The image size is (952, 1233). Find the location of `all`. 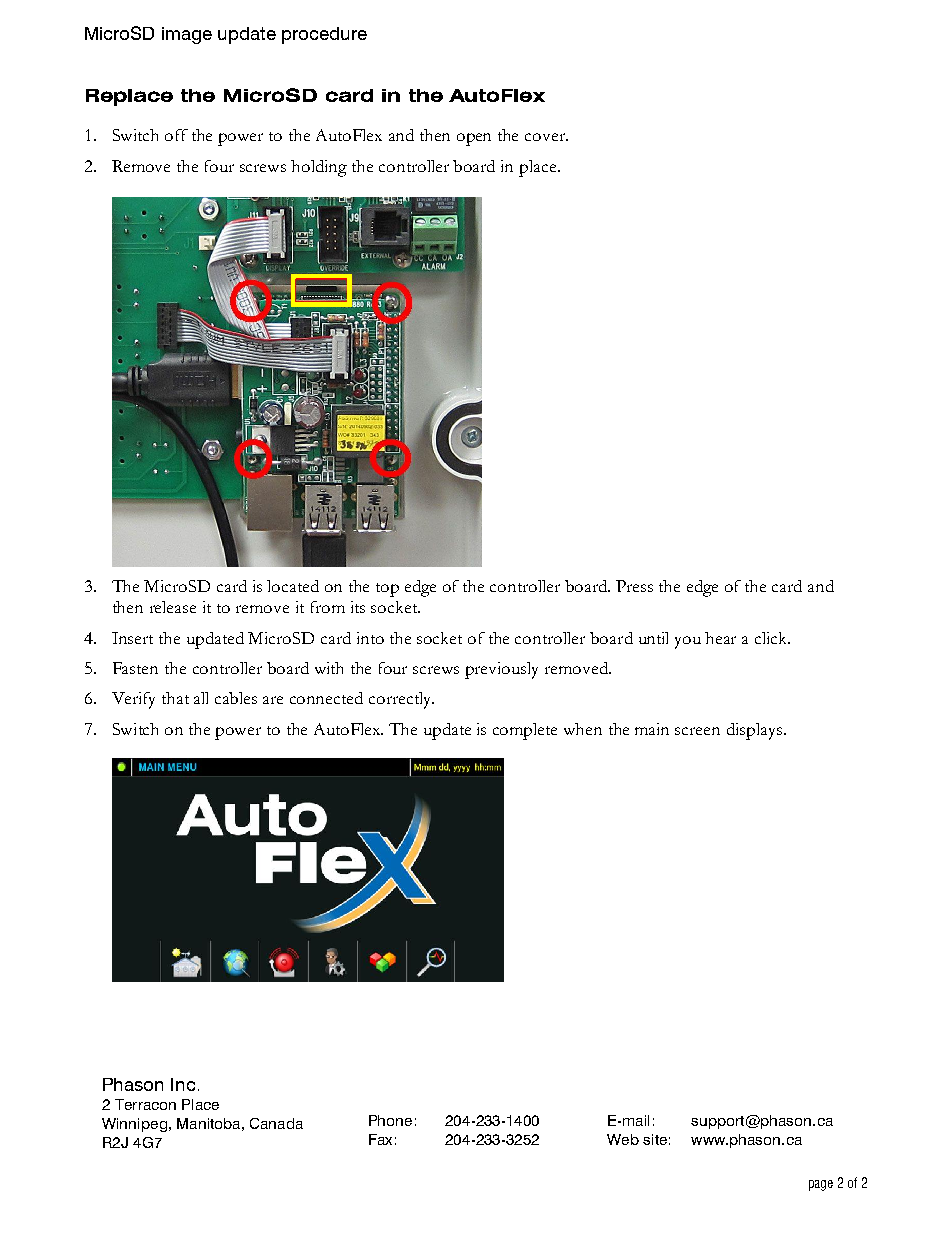

all is located at coordinates (201, 698).
